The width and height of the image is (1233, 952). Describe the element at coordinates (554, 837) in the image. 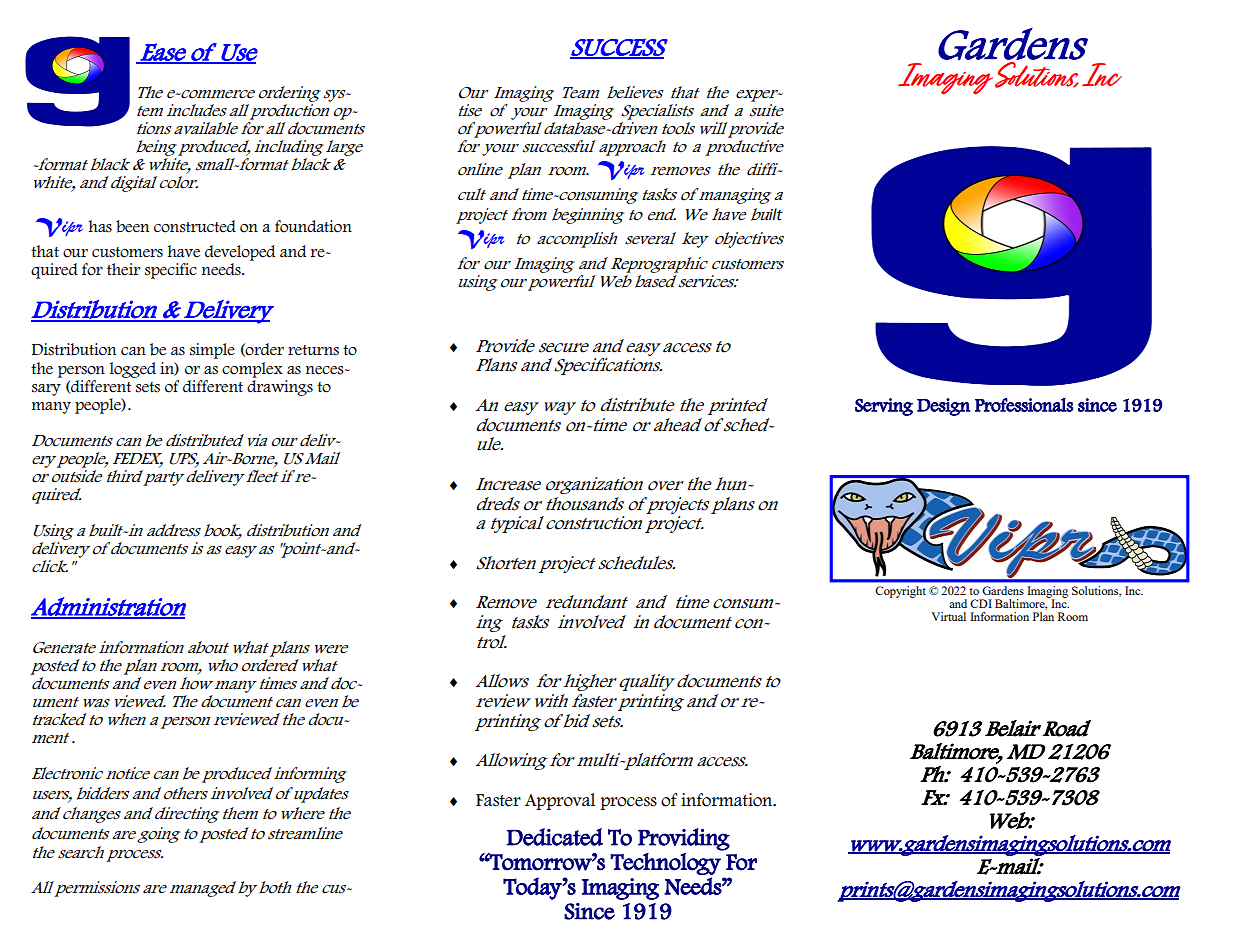

I see `Dedicated` at that location.
